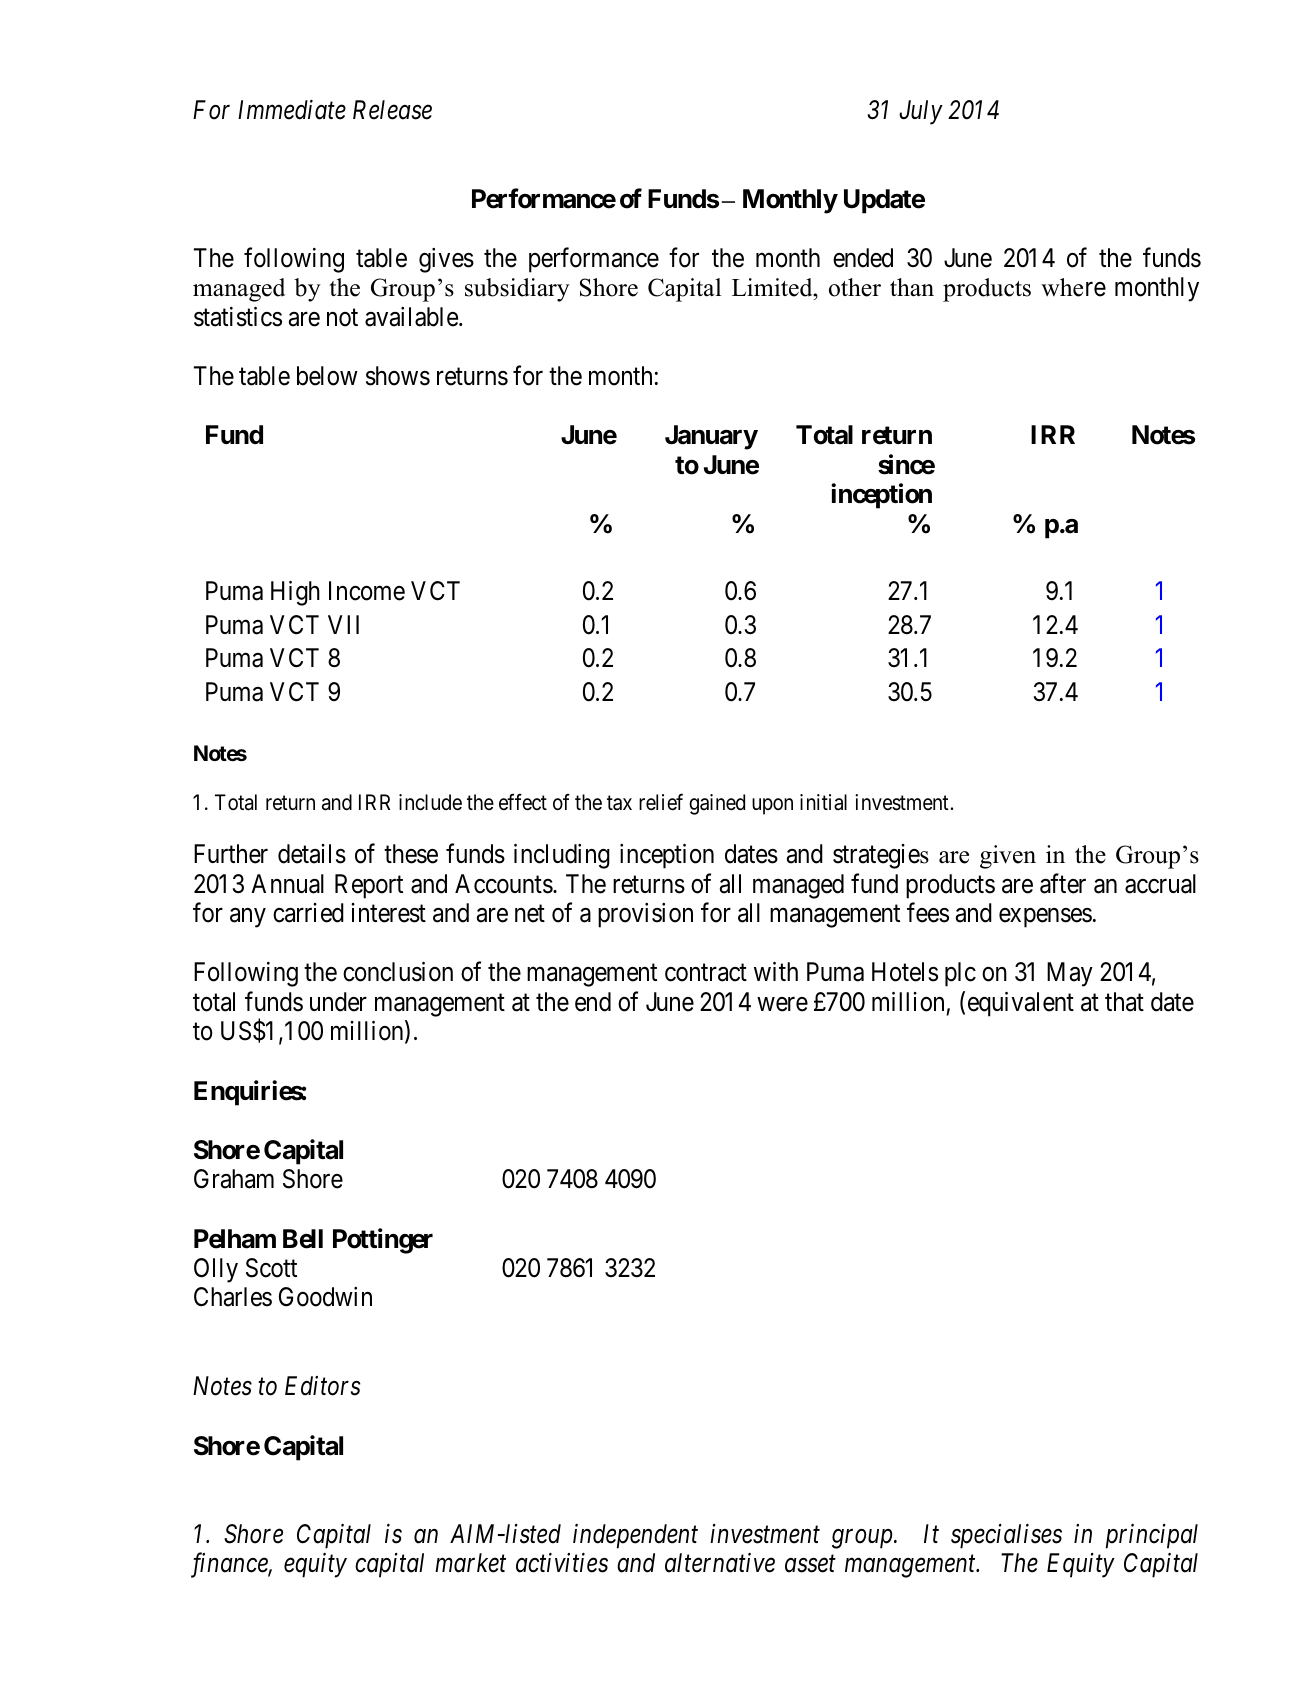 Image resolution: width=1311 pixels, height=1696 pixels. I want to click on gained, so click(717, 804).
